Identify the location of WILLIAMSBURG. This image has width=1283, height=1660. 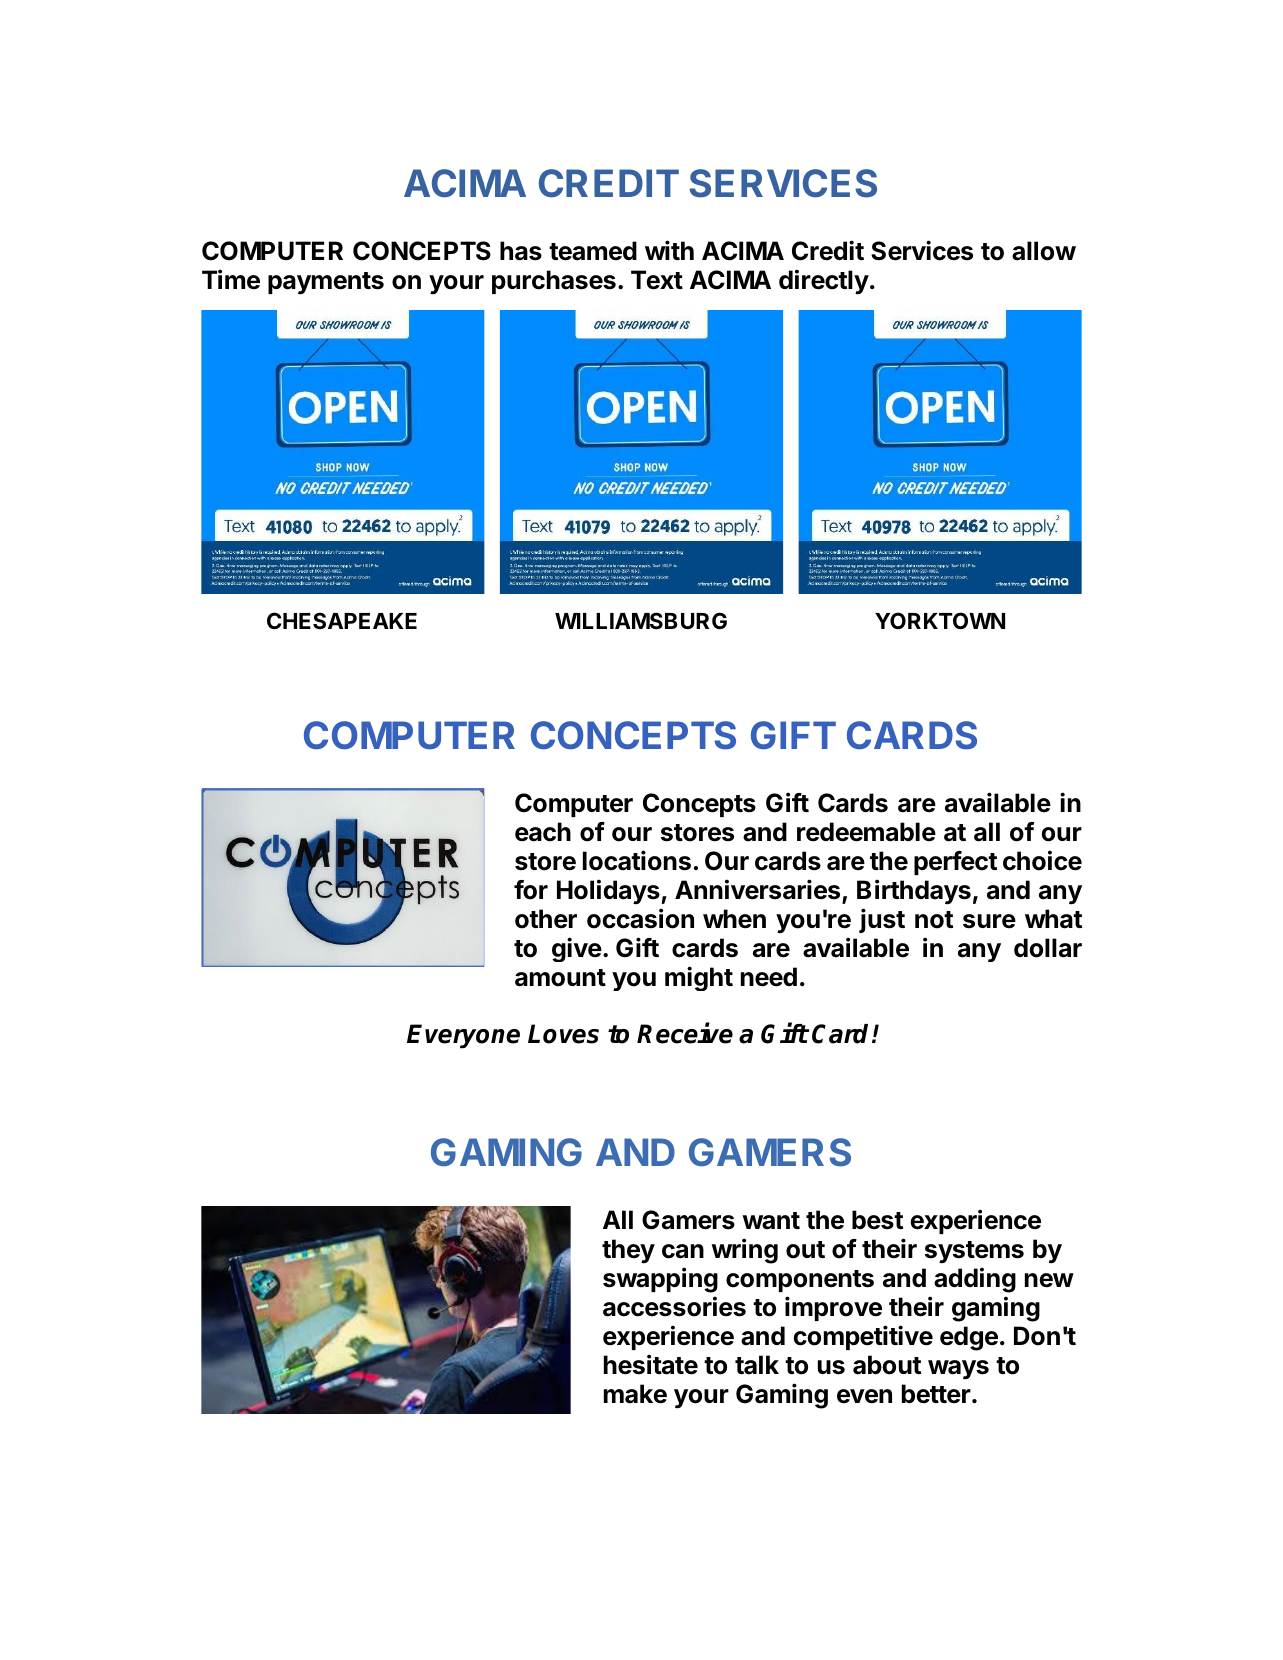
(641, 621).
